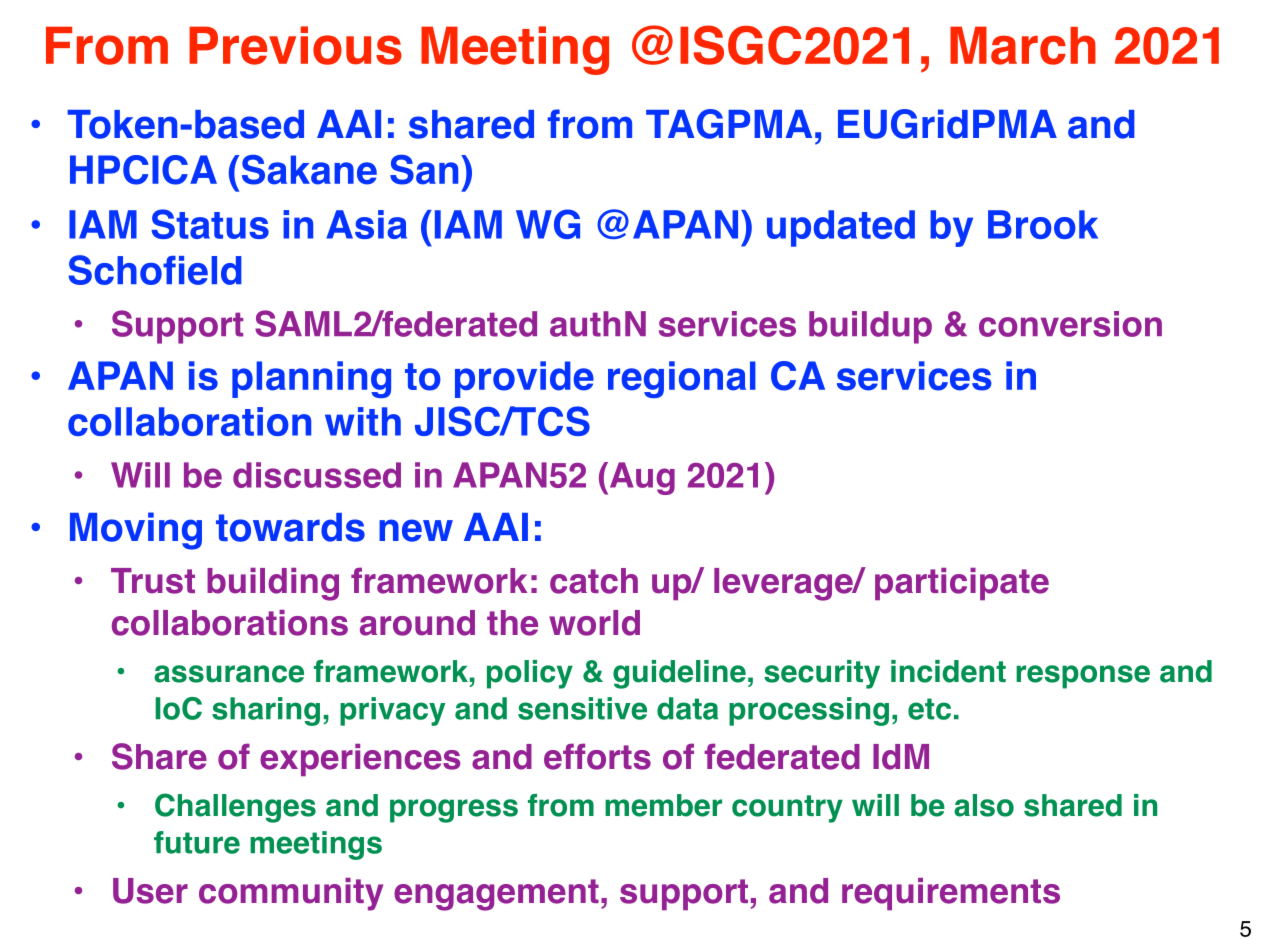 The image size is (1270, 952). What do you see at coordinates (682, 379) in the screenshot?
I see `regional` at bounding box center [682, 379].
